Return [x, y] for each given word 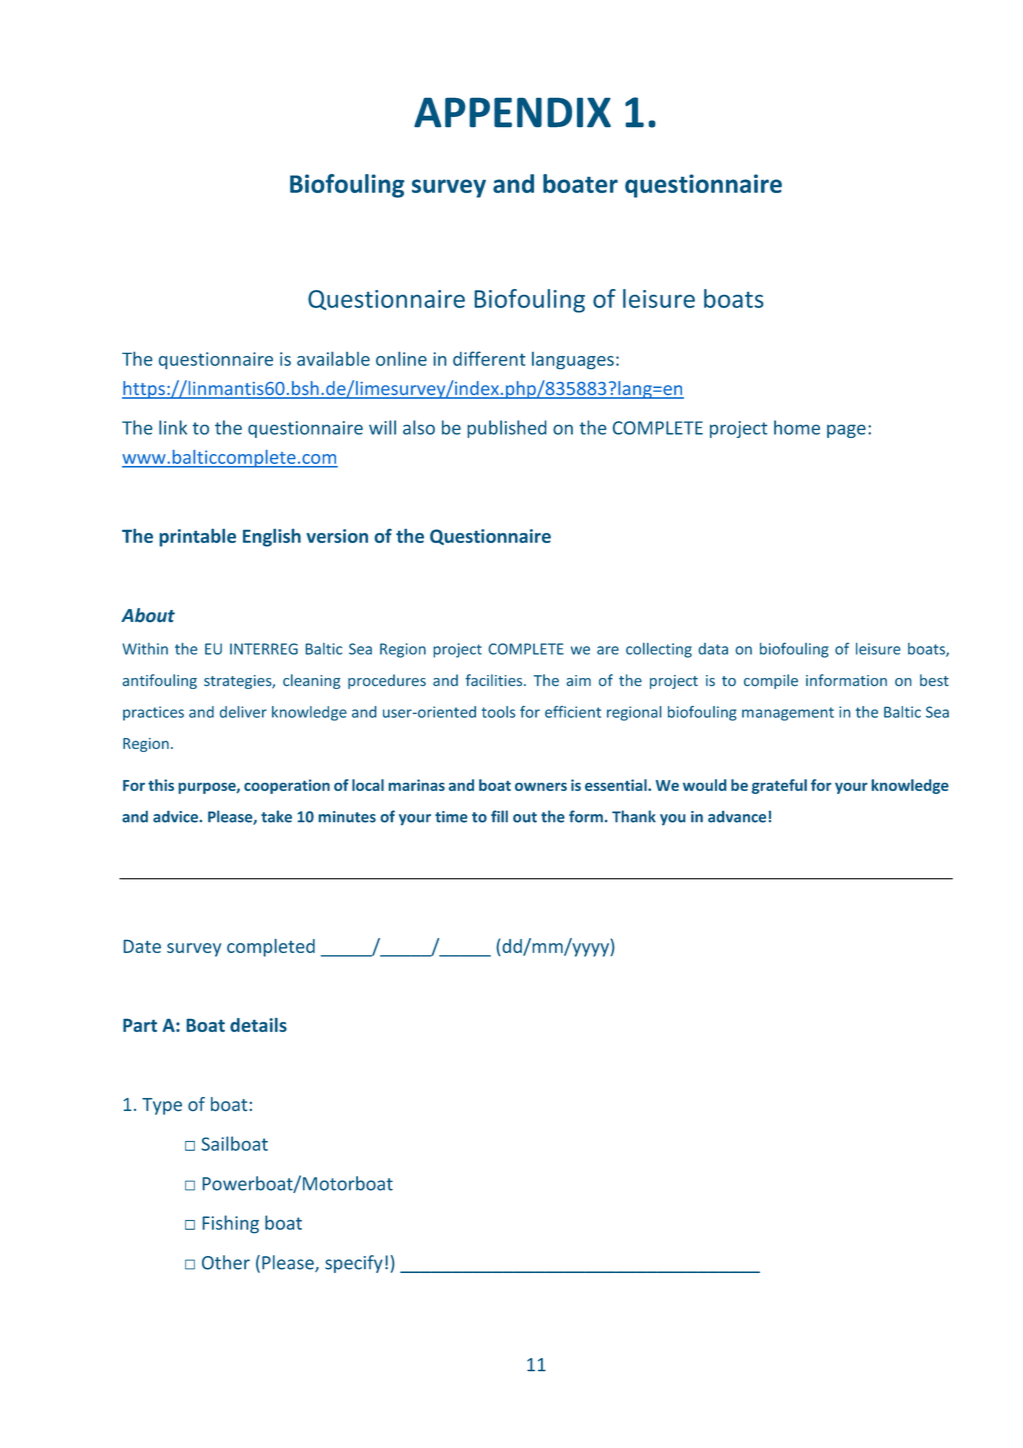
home [797, 427]
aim [579, 680]
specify [354, 1264]
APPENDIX [512, 112]
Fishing [230, 1224]
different [489, 358]
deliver [243, 712]
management [788, 714]
